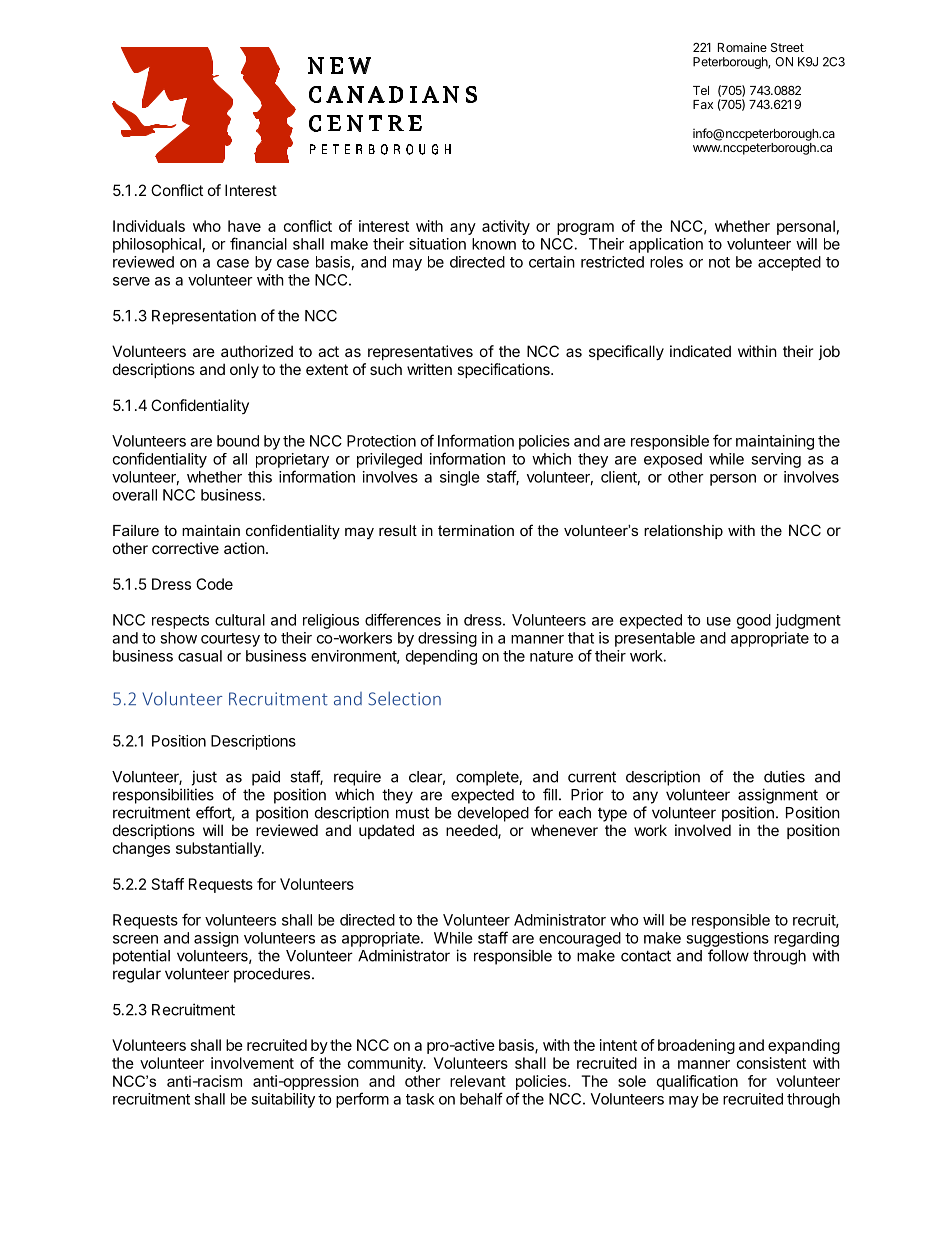 This screenshot has height=1233, width=952. I want to click on termination, so click(476, 530).
